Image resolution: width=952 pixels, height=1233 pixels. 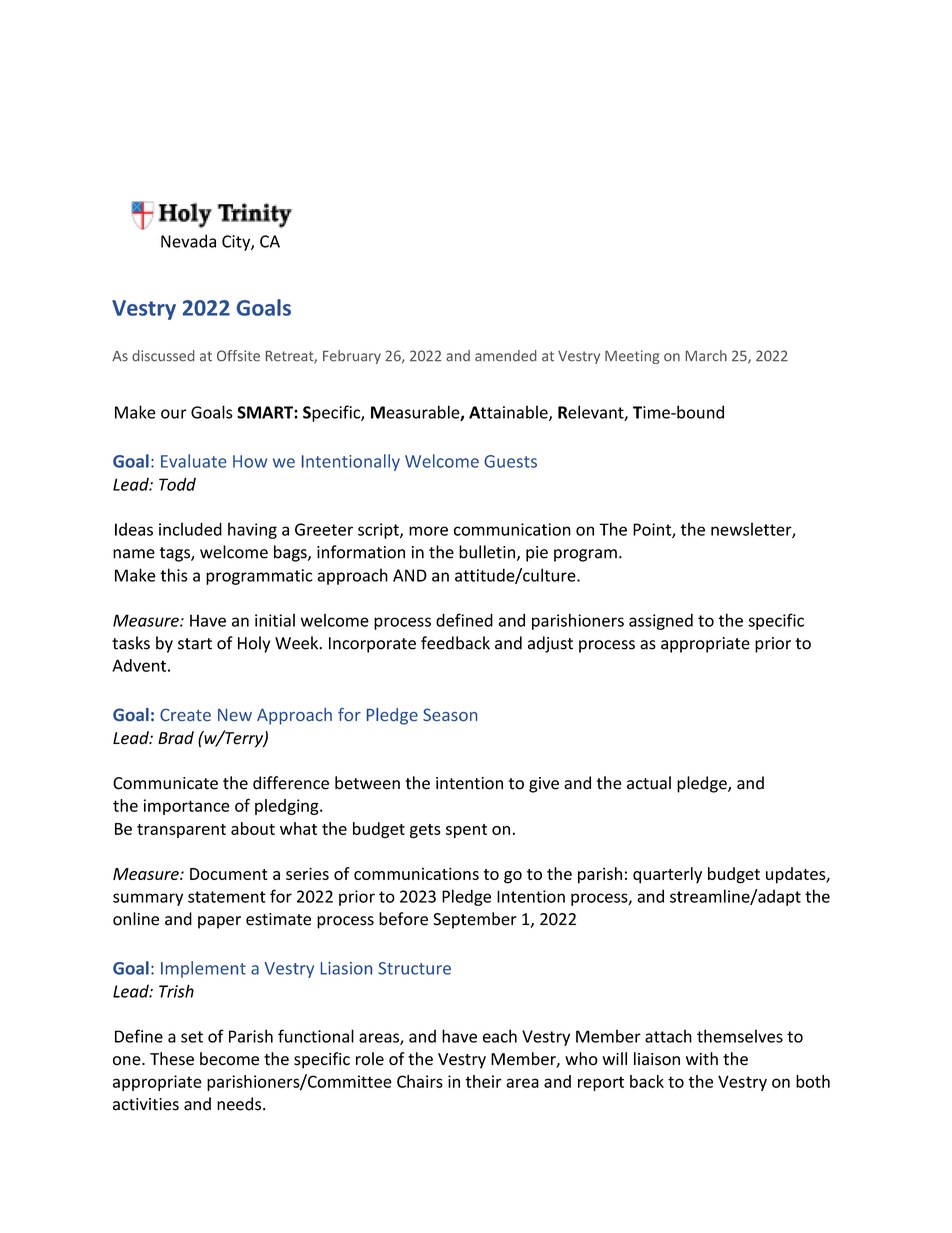 What do you see at coordinates (229, 1059) in the screenshot?
I see `become` at bounding box center [229, 1059].
